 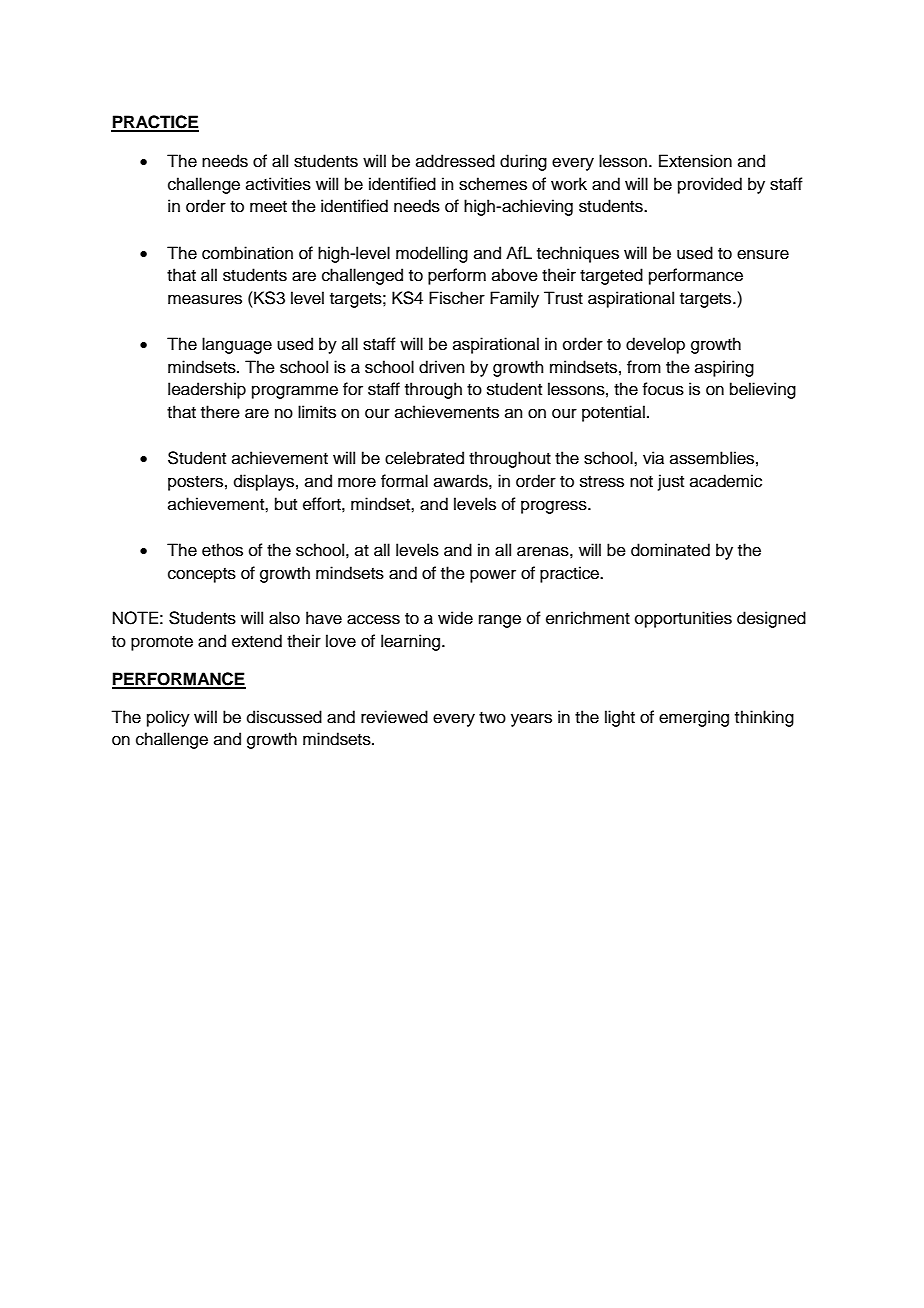 What do you see at coordinates (710, 185) in the screenshot?
I see `provided` at bounding box center [710, 185].
